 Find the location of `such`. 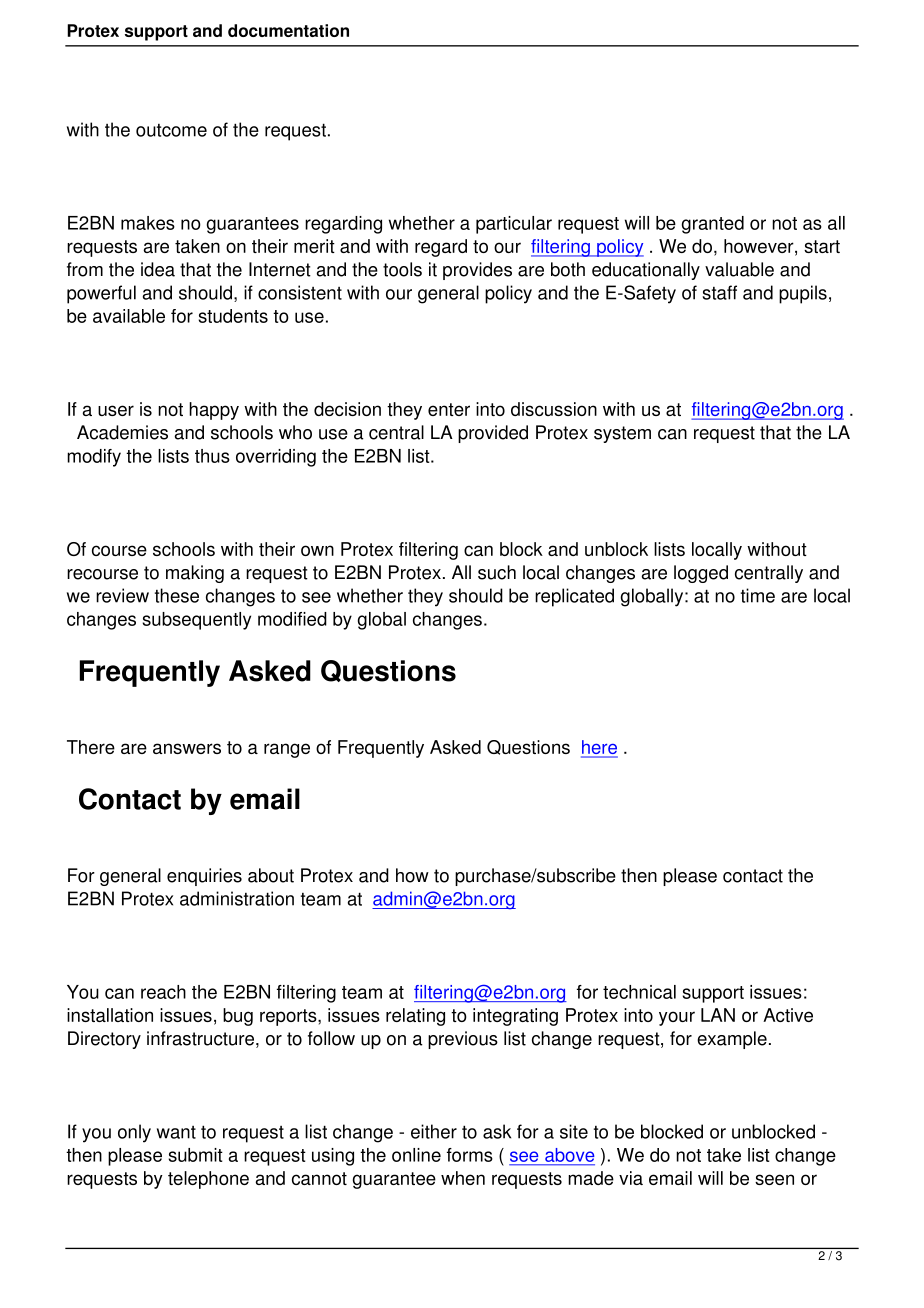

such is located at coordinates (497, 572).
